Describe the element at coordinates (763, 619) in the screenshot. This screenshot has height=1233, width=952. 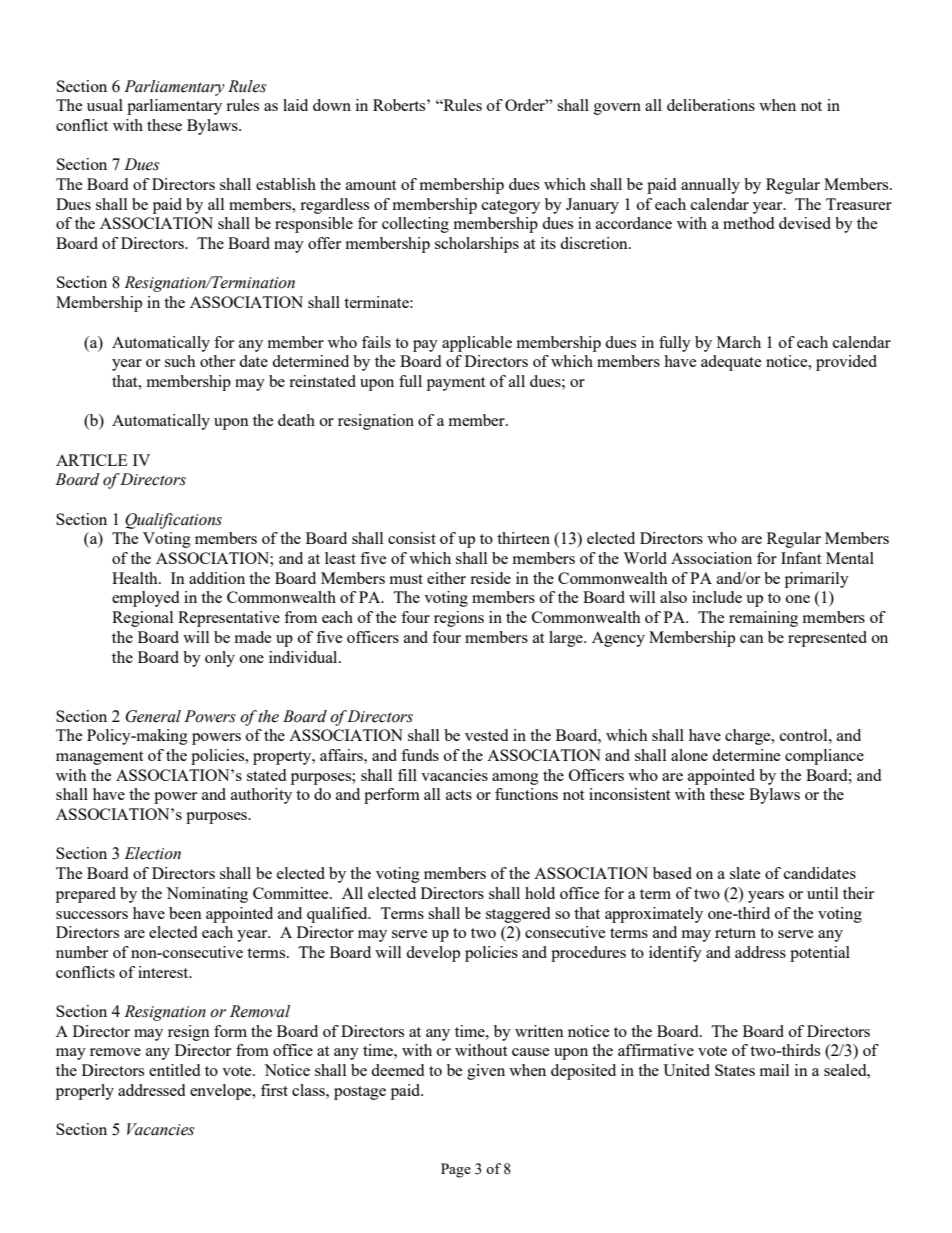
I see `remaining` at that location.
